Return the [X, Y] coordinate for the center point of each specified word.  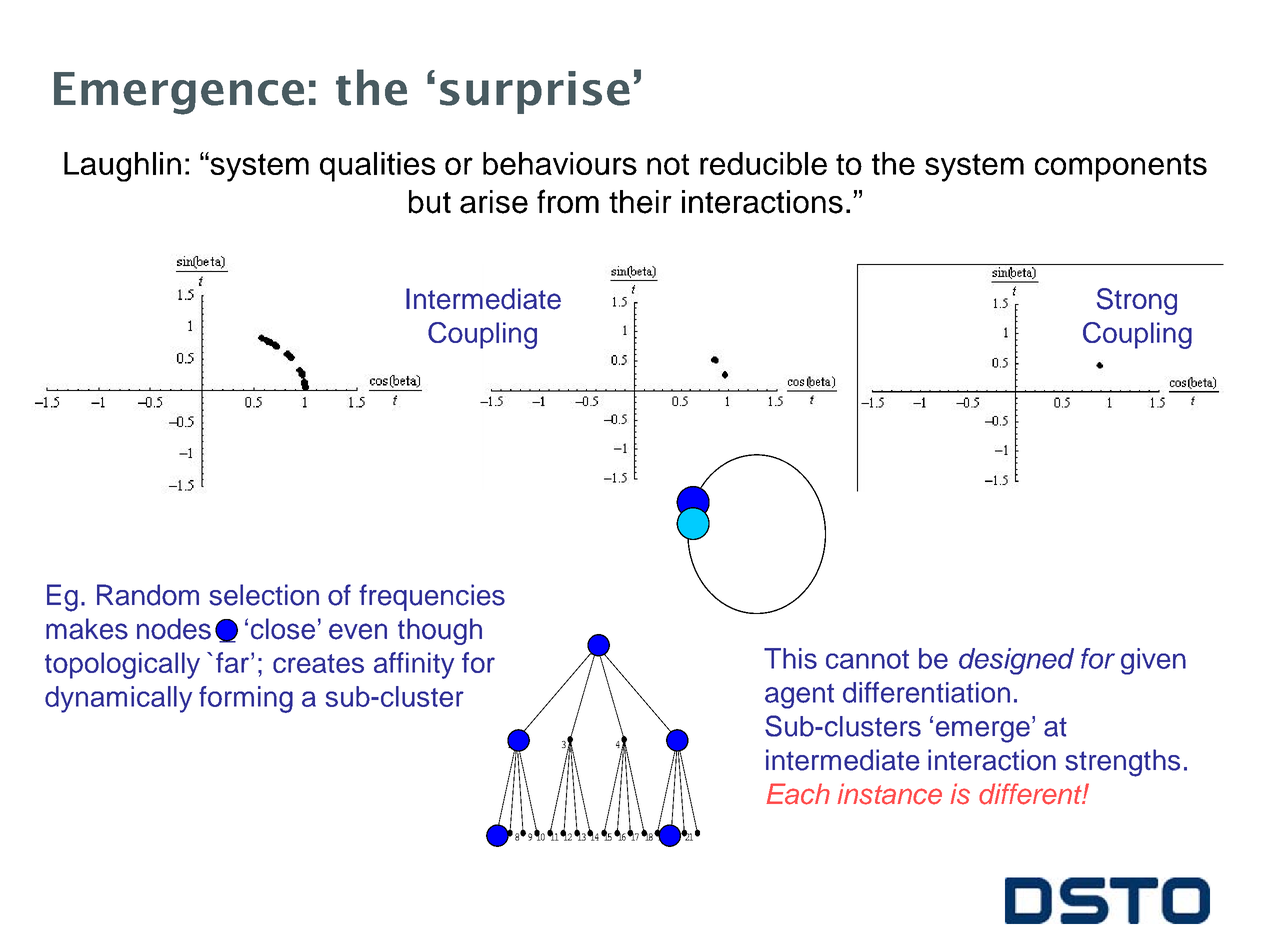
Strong [1137, 301]
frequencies [432, 597]
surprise [535, 92]
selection [264, 595]
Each [798, 794]
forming [246, 699]
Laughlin [122, 167]
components [1121, 167]
